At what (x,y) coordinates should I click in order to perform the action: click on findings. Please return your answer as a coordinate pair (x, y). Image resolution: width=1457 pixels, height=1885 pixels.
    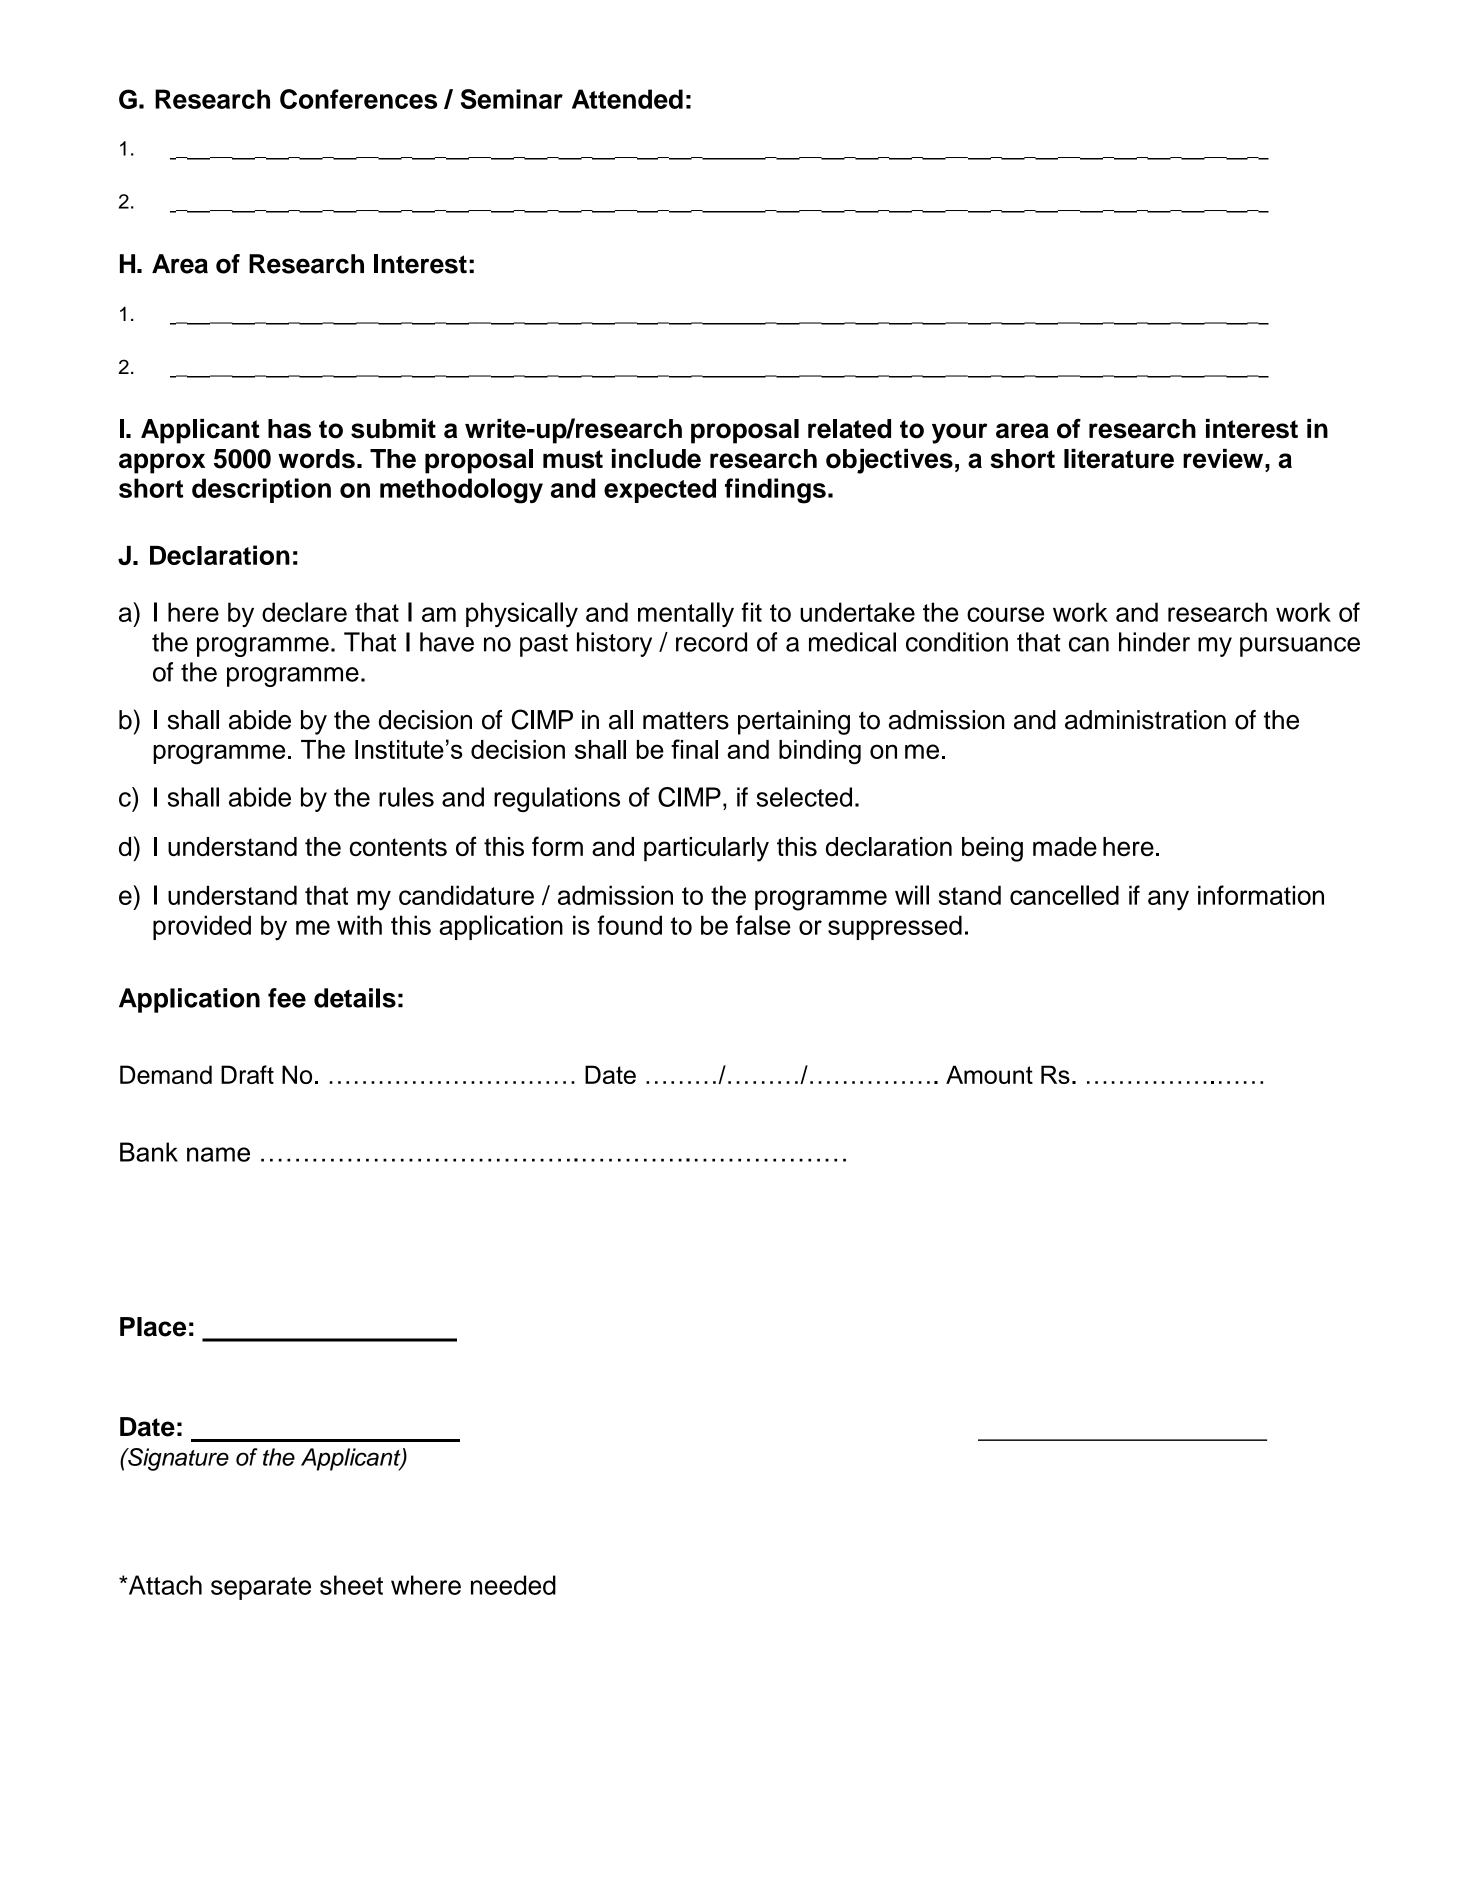
    Looking at the image, I should click on (775, 491).
